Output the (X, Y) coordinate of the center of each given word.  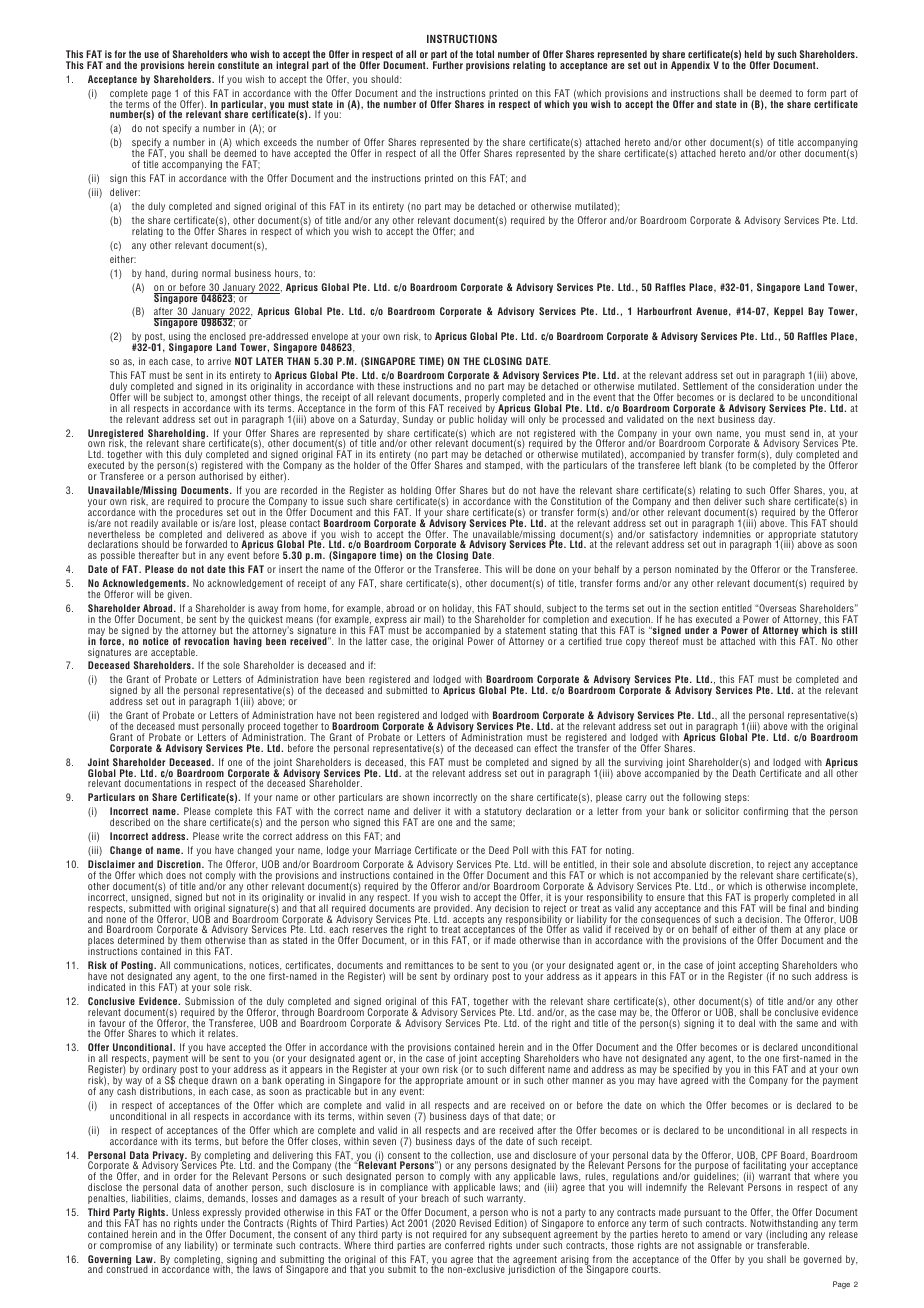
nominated (696, 569)
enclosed (228, 336)
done (545, 569)
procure (233, 504)
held (753, 54)
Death (744, 772)
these (388, 386)
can (524, 749)
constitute (238, 65)
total (485, 54)
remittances (429, 965)
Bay (816, 312)
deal (747, 1023)
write (233, 836)
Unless (186, 1212)
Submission (209, 1001)
